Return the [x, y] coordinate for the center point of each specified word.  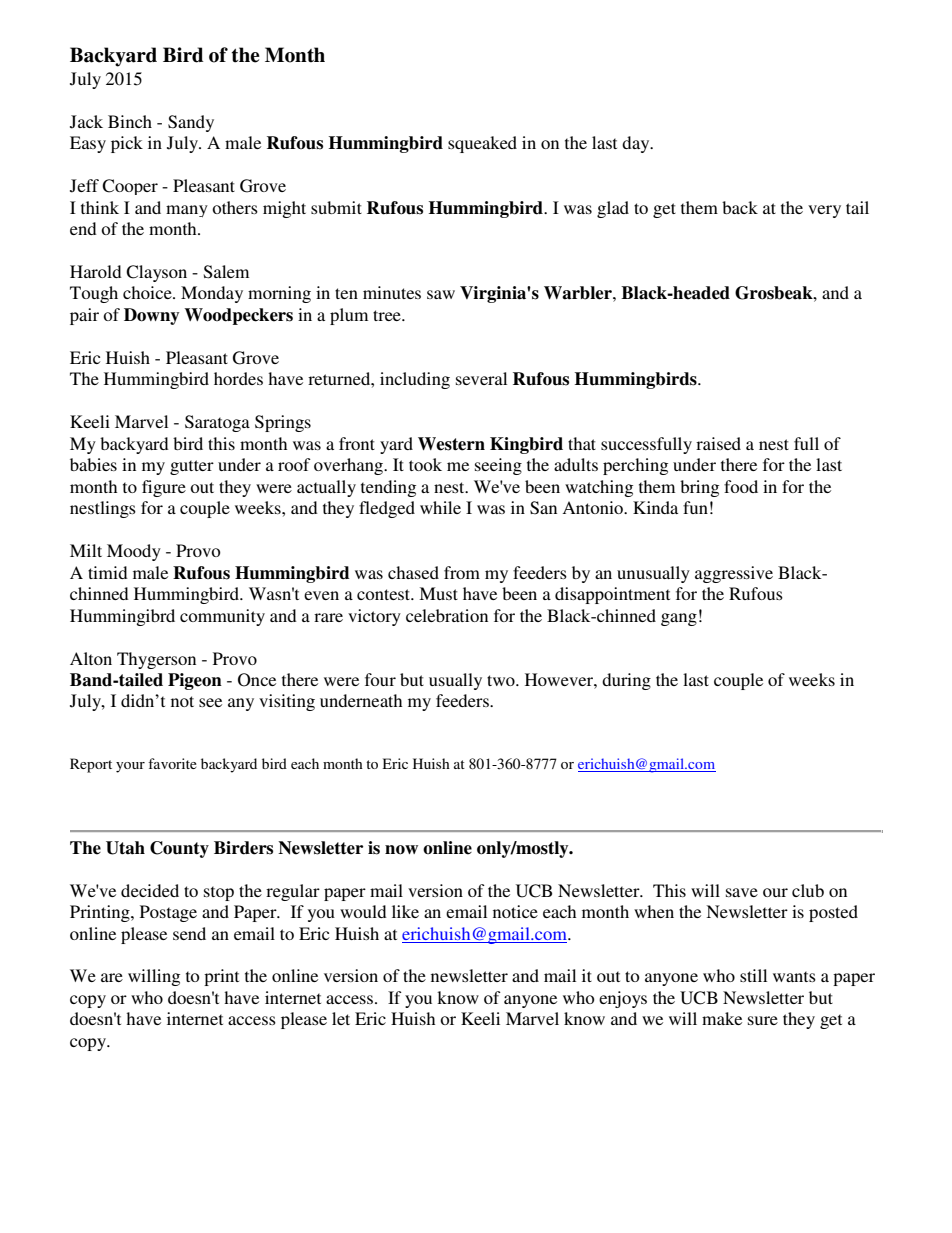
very [824, 211]
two [502, 680]
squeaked [482, 144]
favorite [172, 763]
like [405, 911]
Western [451, 444]
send [189, 933]
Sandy [191, 123]
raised [718, 443]
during [626, 681]
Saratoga [217, 423]
